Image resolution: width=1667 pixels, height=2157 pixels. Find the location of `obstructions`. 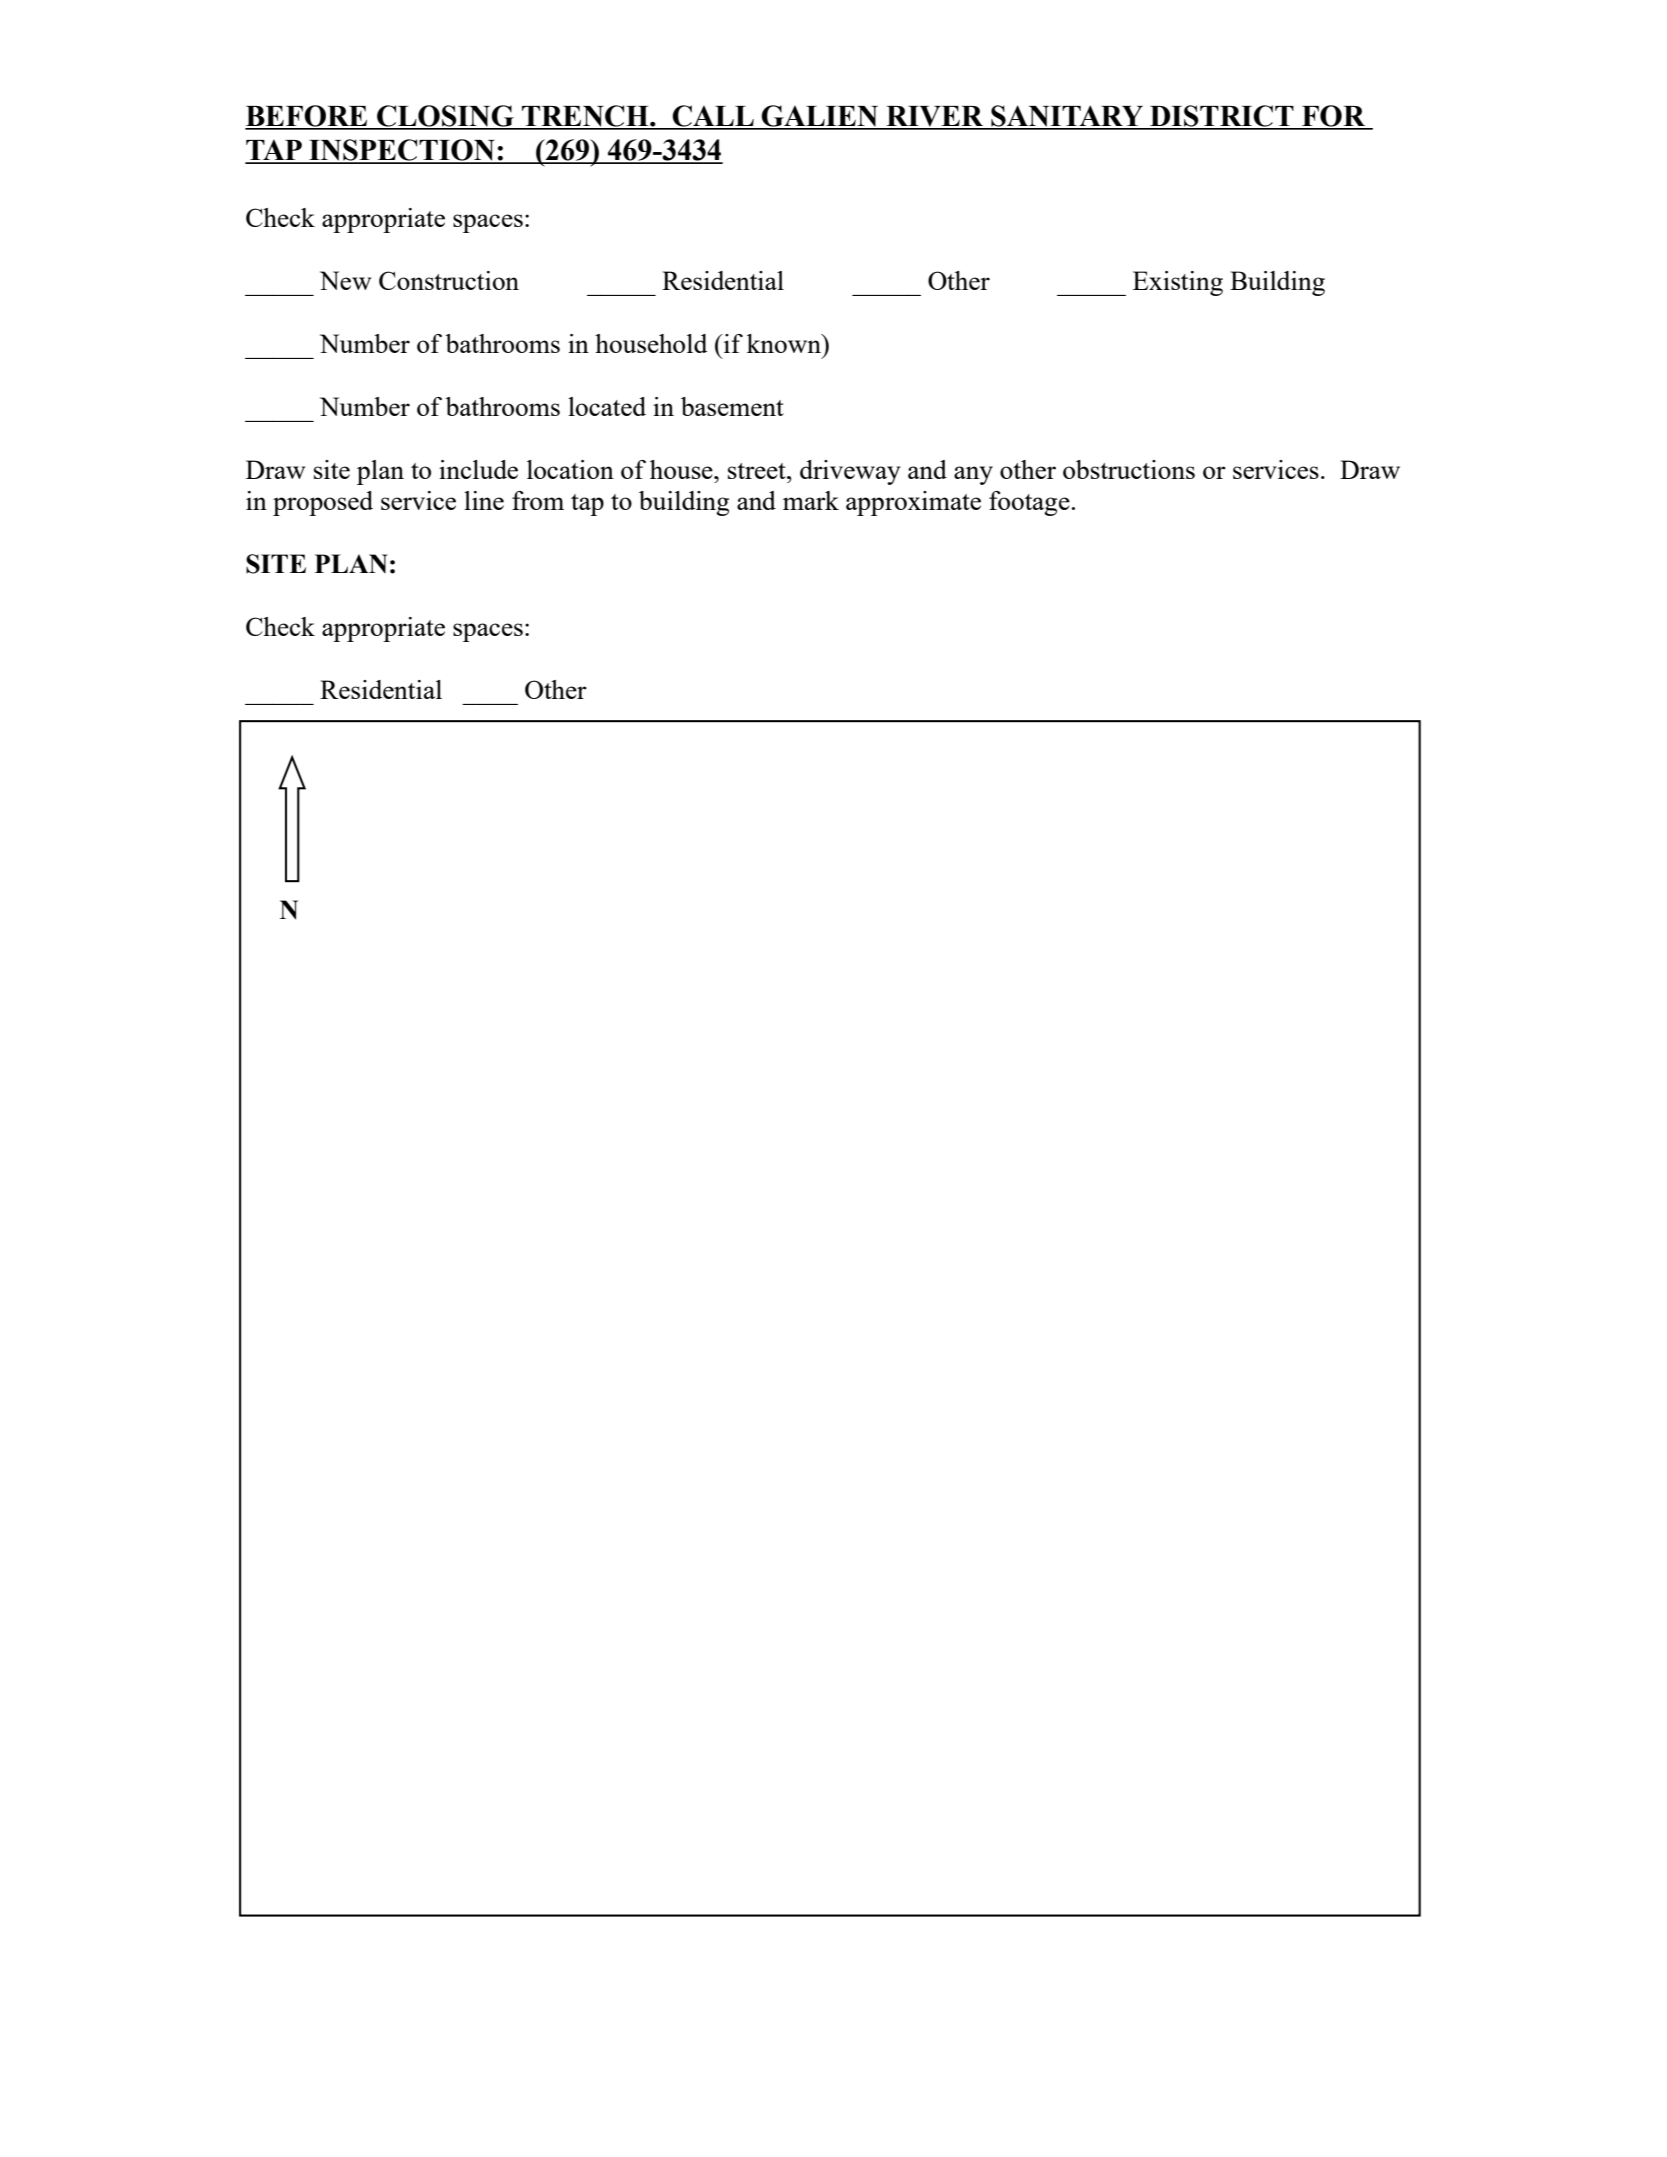

obstructions is located at coordinates (1129, 469).
